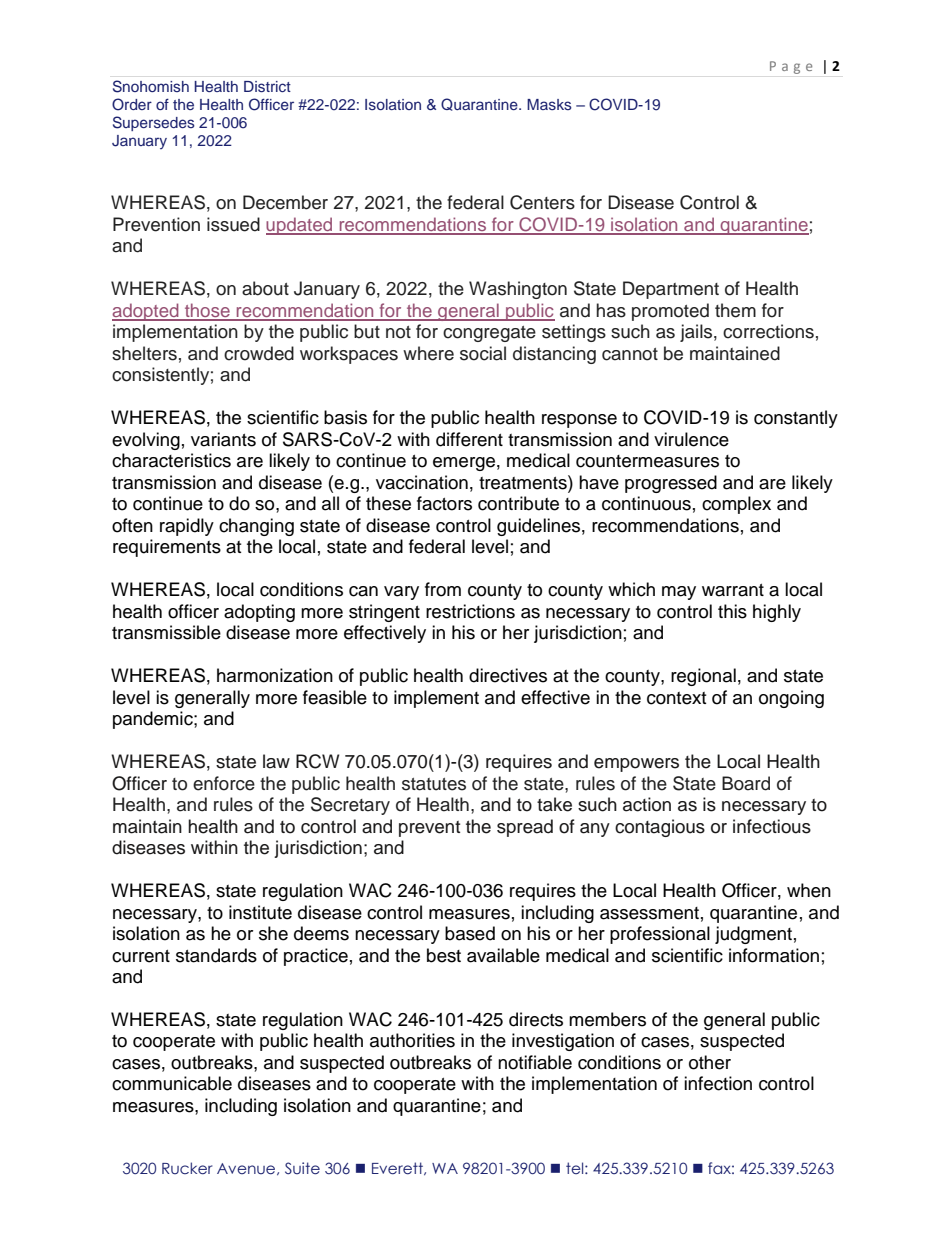 Image resolution: width=952 pixels, height=1233 pixels. I want to click on Supersedes, so click(154, 123).
